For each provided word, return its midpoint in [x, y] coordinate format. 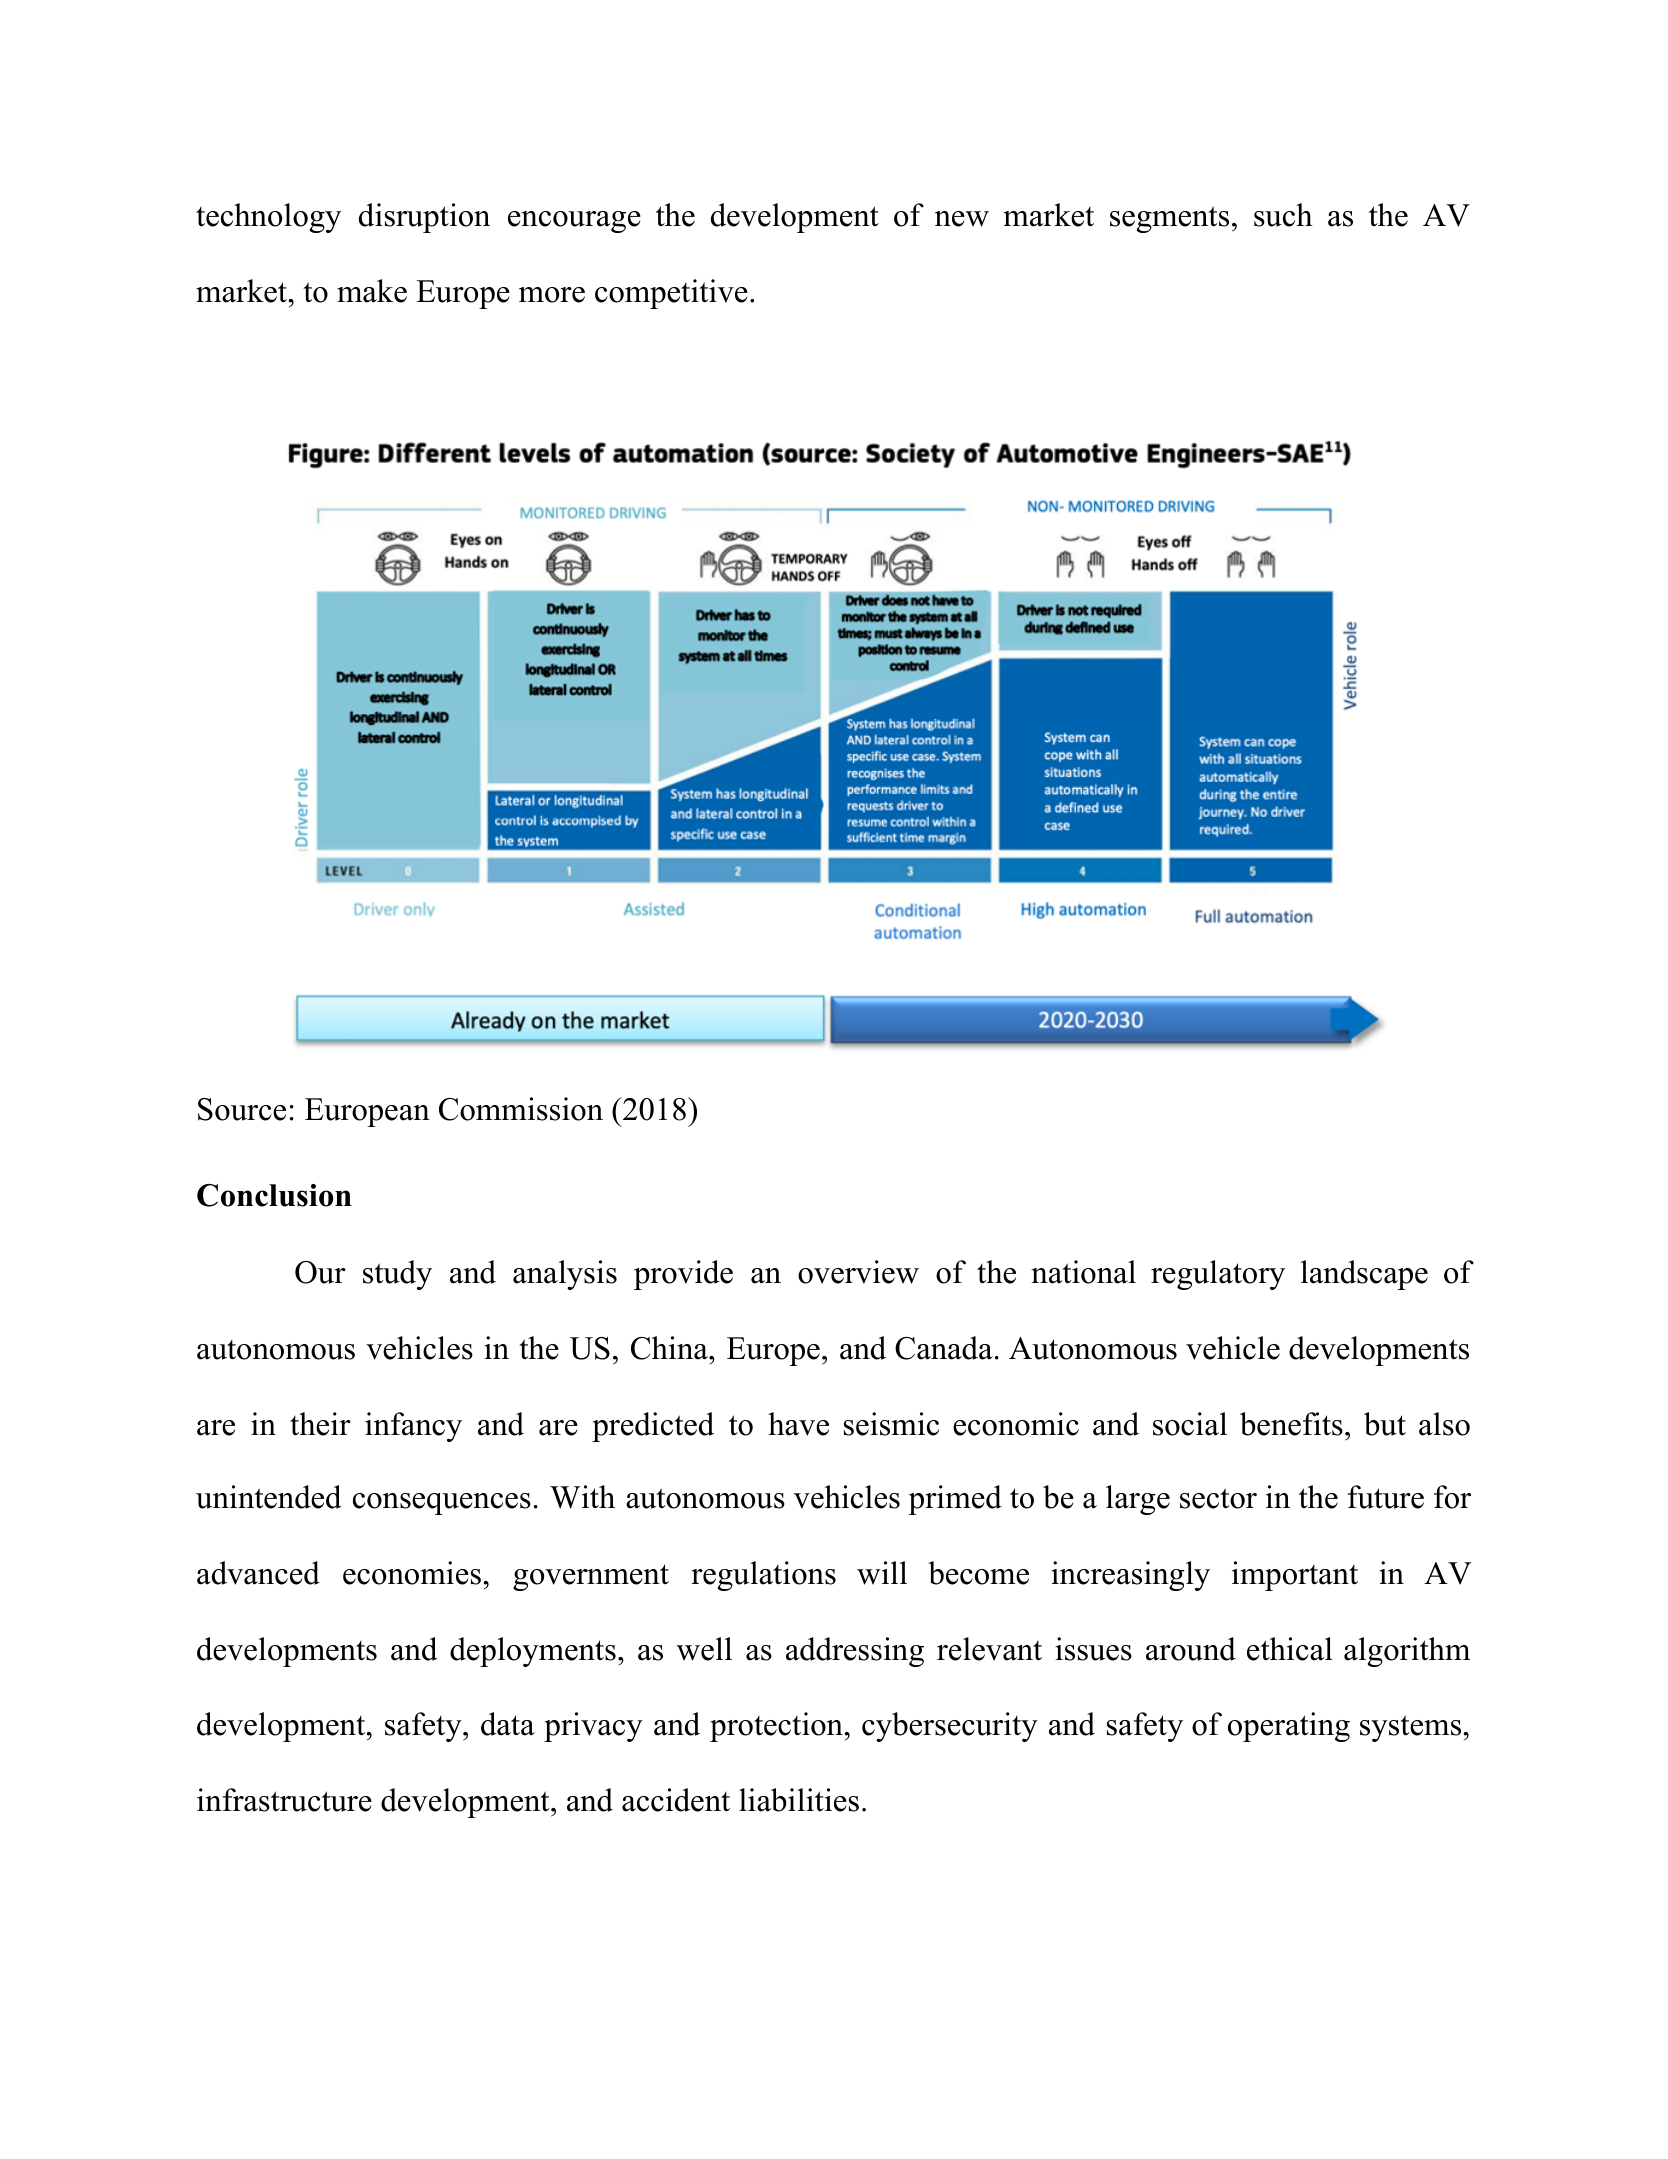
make [372, 291]
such [1283, 215]
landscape [1364, 1275]
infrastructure [284, 1800]
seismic [891, 1424]
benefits [1291, 1424]
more [552, 295]
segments [1169, 219]
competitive [671, 294]
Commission [521, 1109]
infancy [413, 1427]
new [962, 219]
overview [858, 1272]
